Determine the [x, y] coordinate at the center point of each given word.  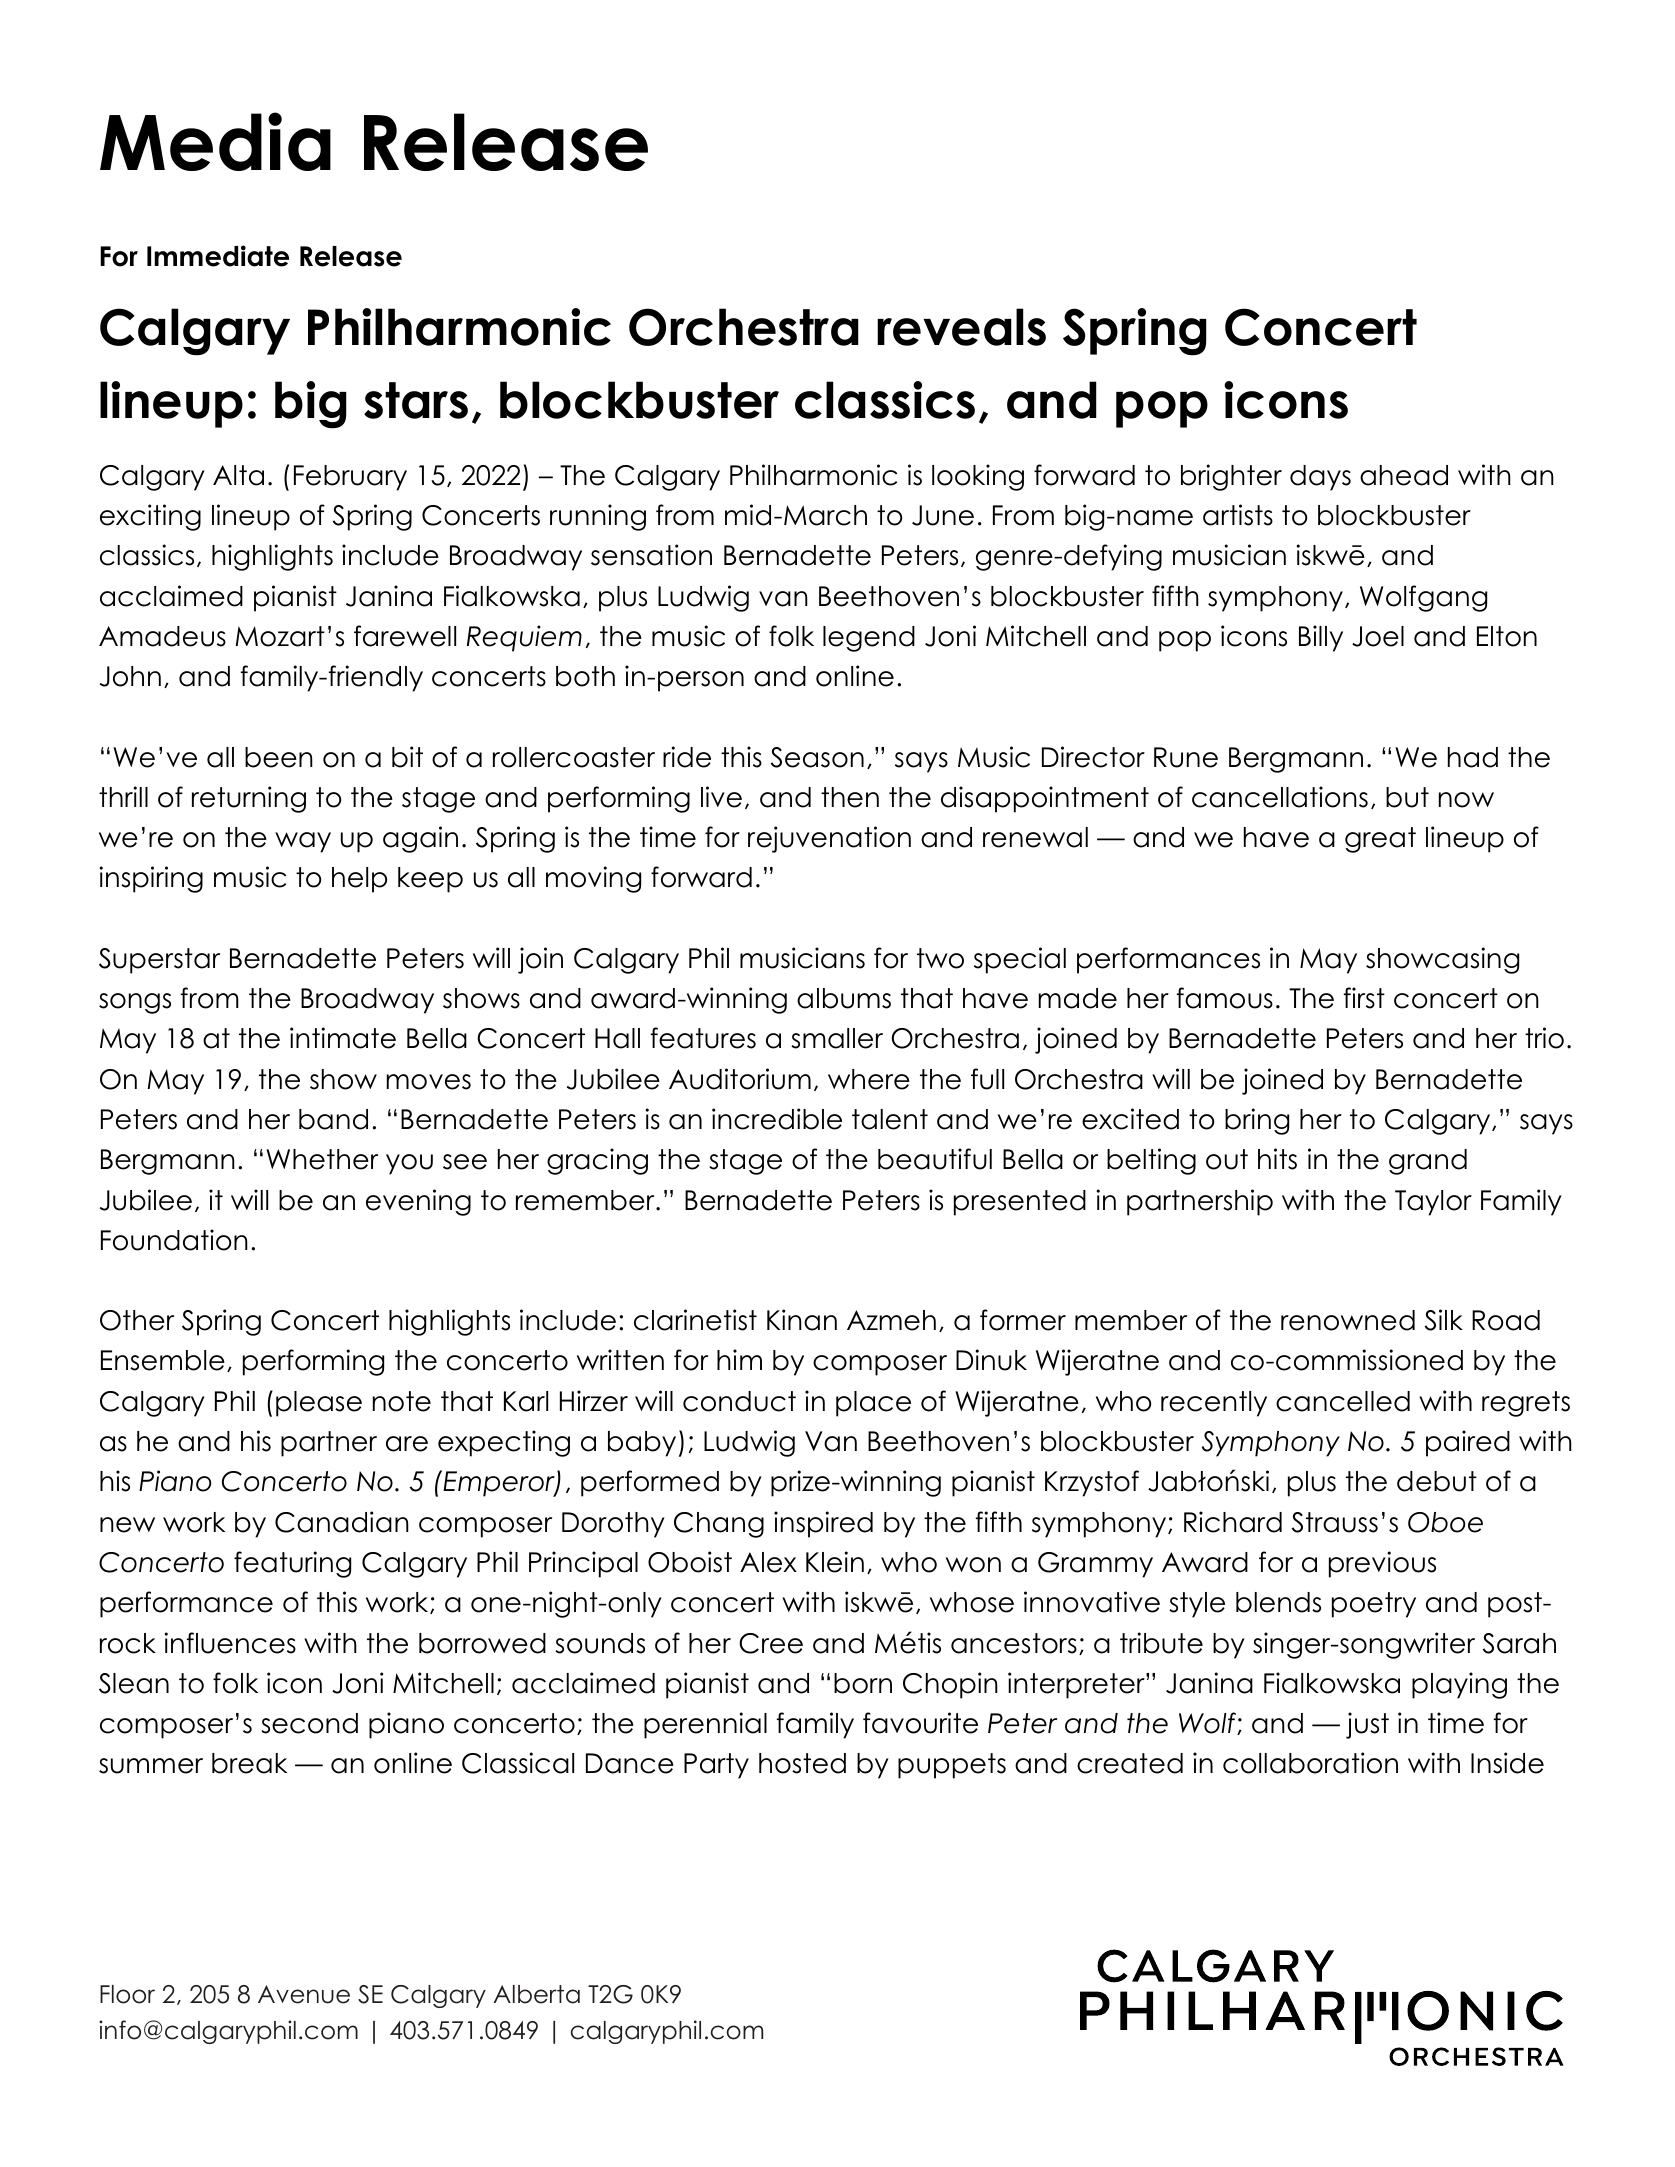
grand [1428, 1162]
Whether [322, 1159]
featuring [292, 1564]
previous [1382, 1564]
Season [817, 757]
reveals [961, 327]
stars [416, 400]
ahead [1404, 475]
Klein [835, 1562]
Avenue [304, 1994]
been [279, 757]
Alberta [537, 1994]
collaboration [1310, 1763]
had [1473, 757]
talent [890, 1119]
